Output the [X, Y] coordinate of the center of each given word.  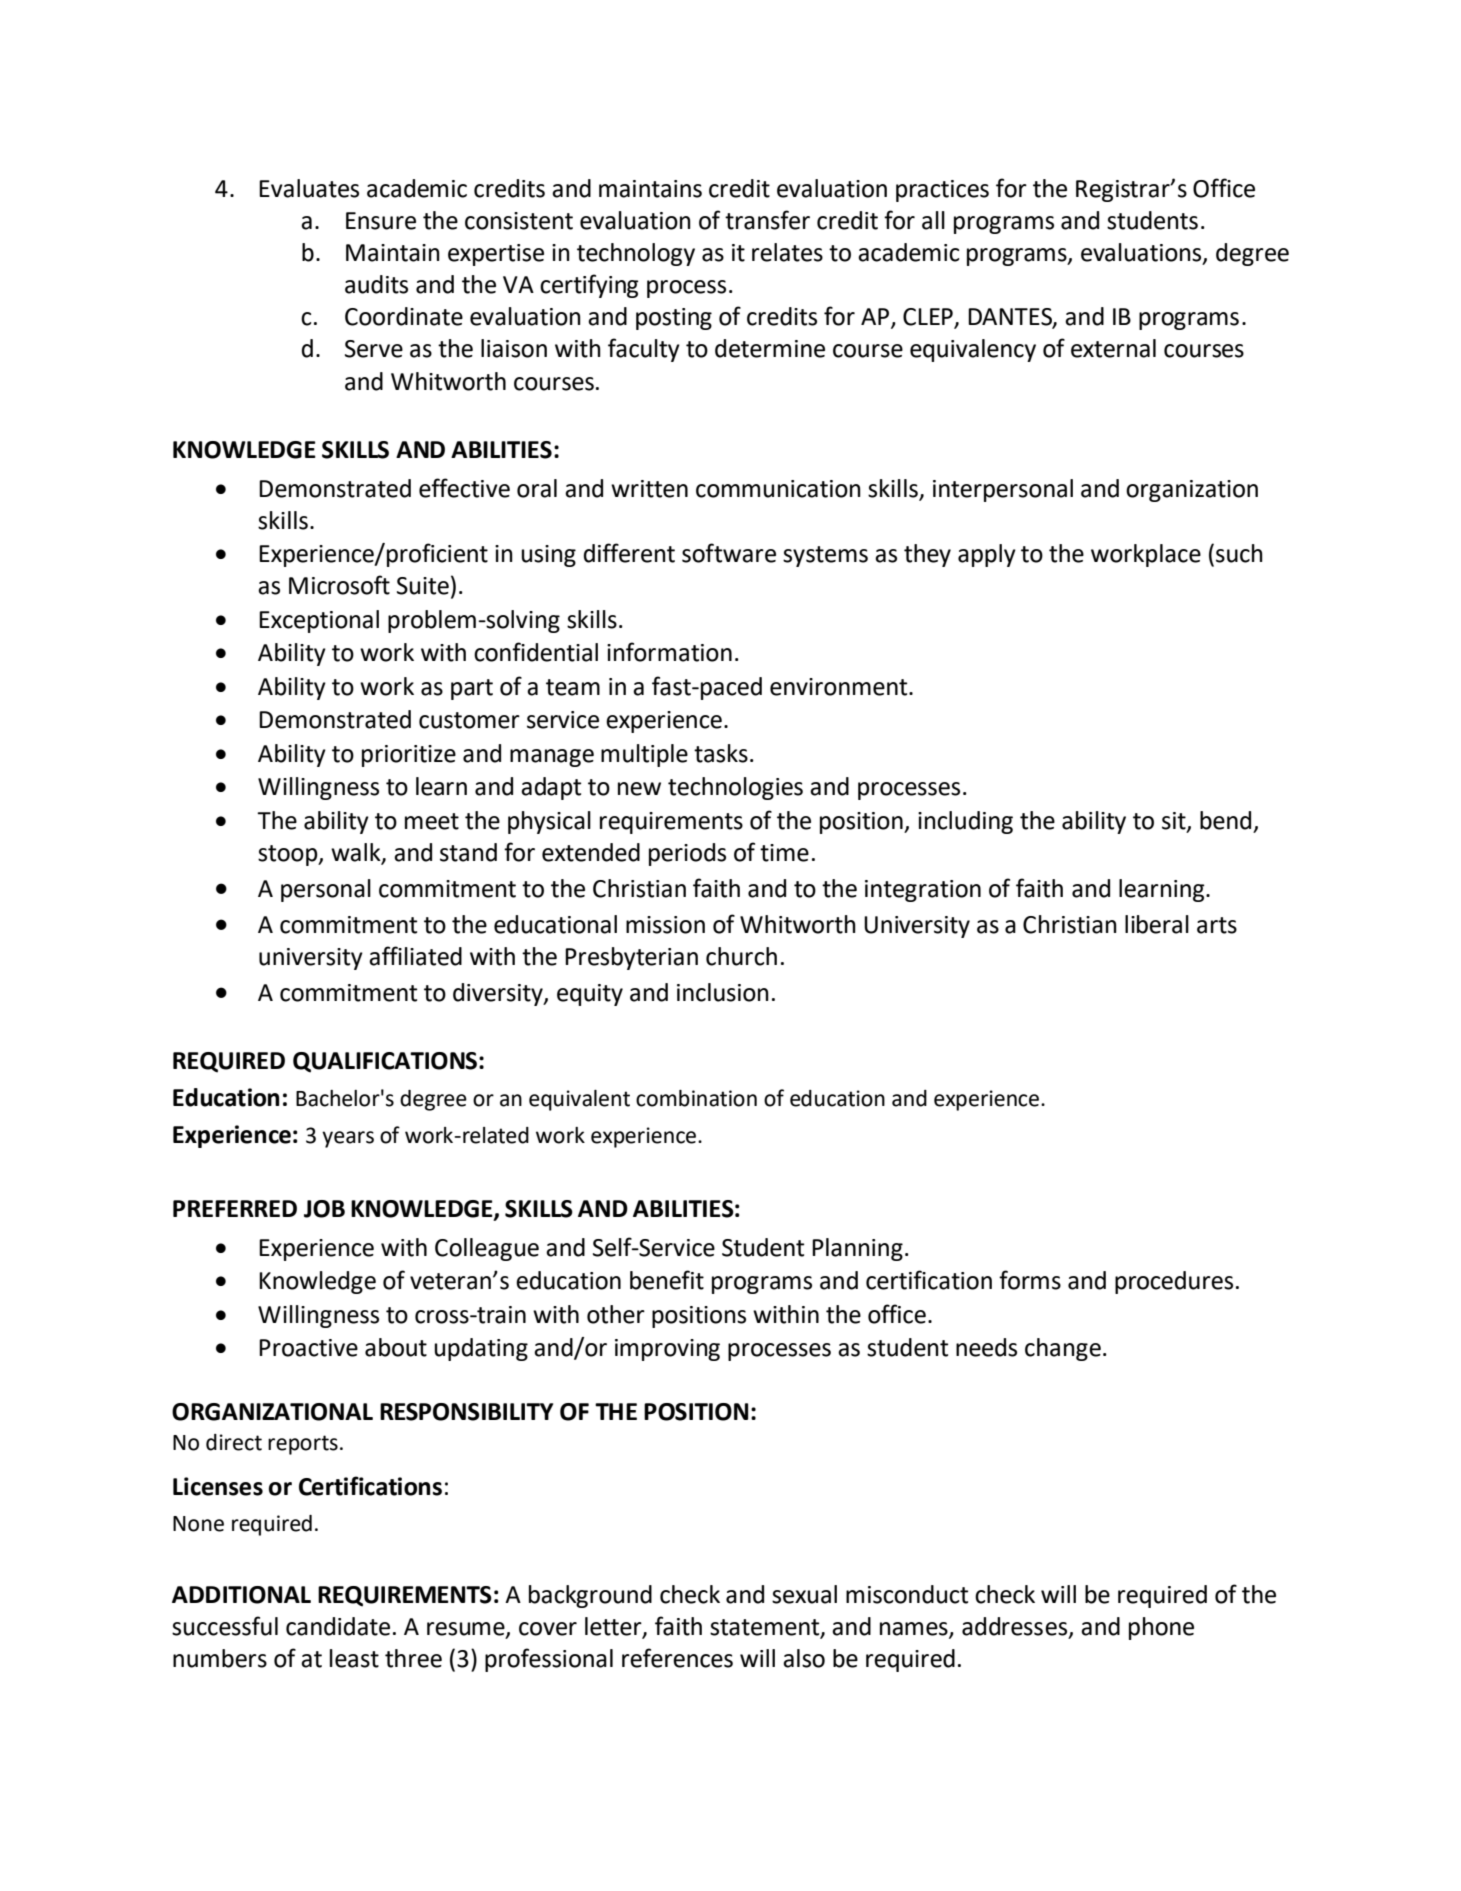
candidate [338, 1626]
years [348, 1139]
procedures [1174, 1282]
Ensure [381, 221]
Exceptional [319, 621]
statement [766, 1628]
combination [696, 1098]
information [669, 652]
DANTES [1011, 318]
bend [1225, 820]
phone [1161, 1628]
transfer [767, 220]
